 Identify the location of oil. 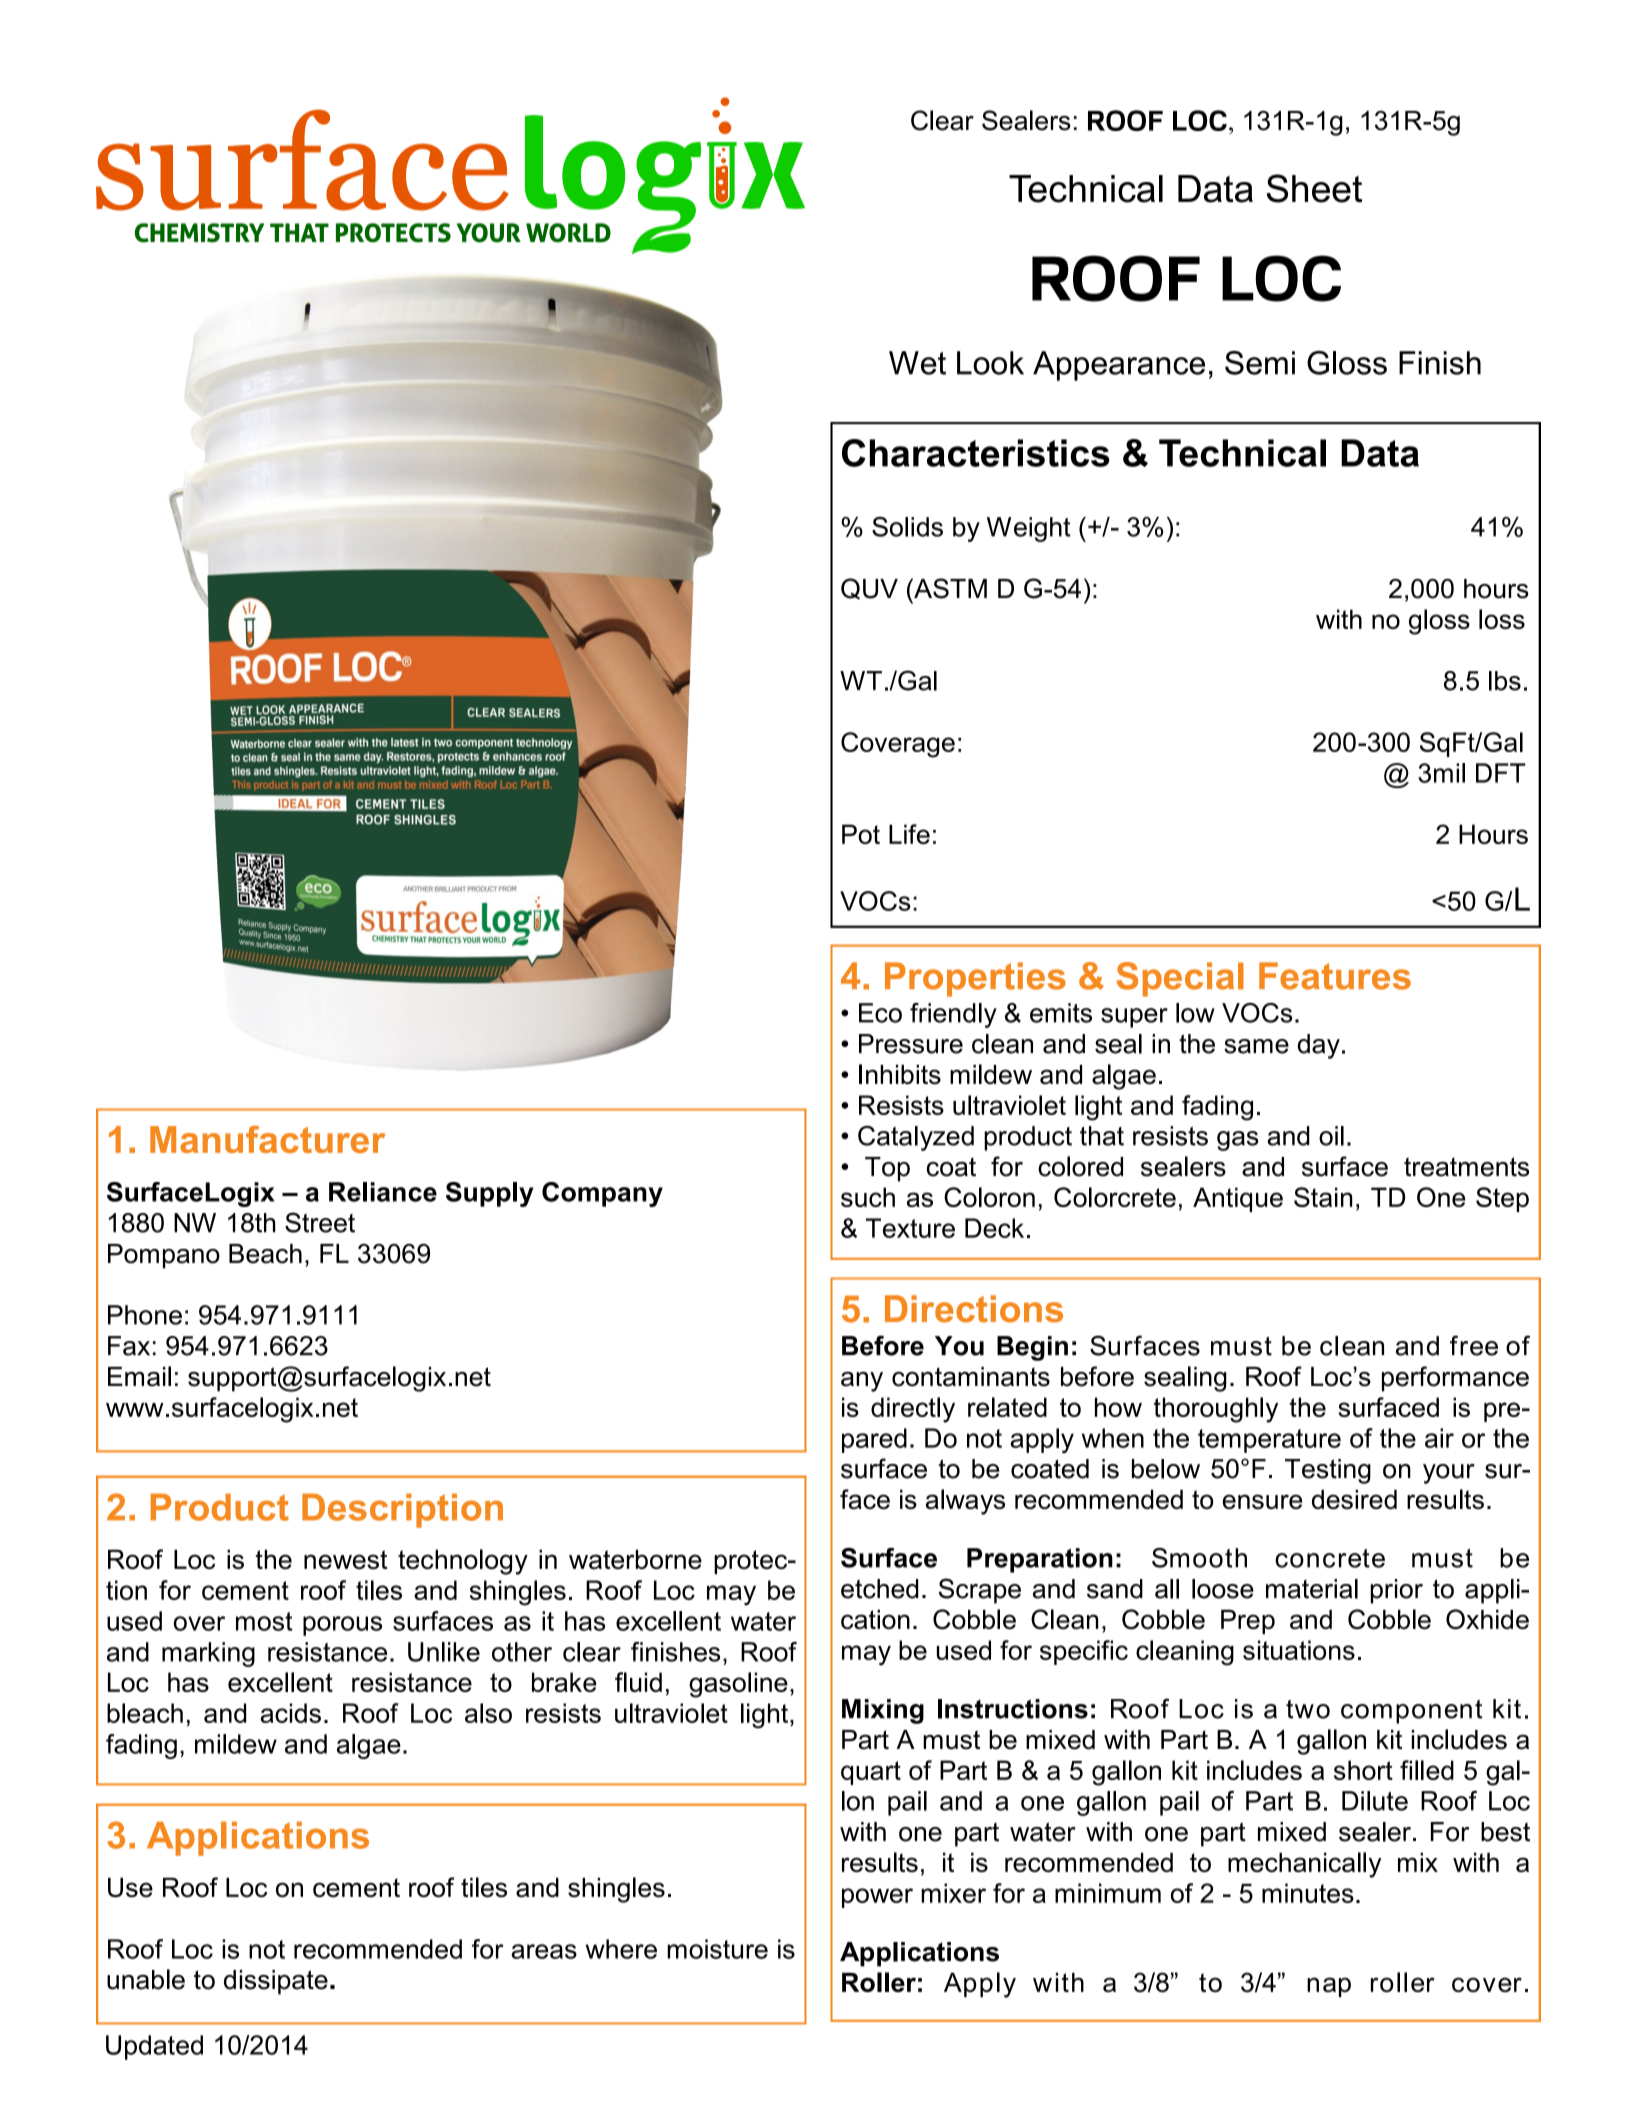
(1331, 1136).
